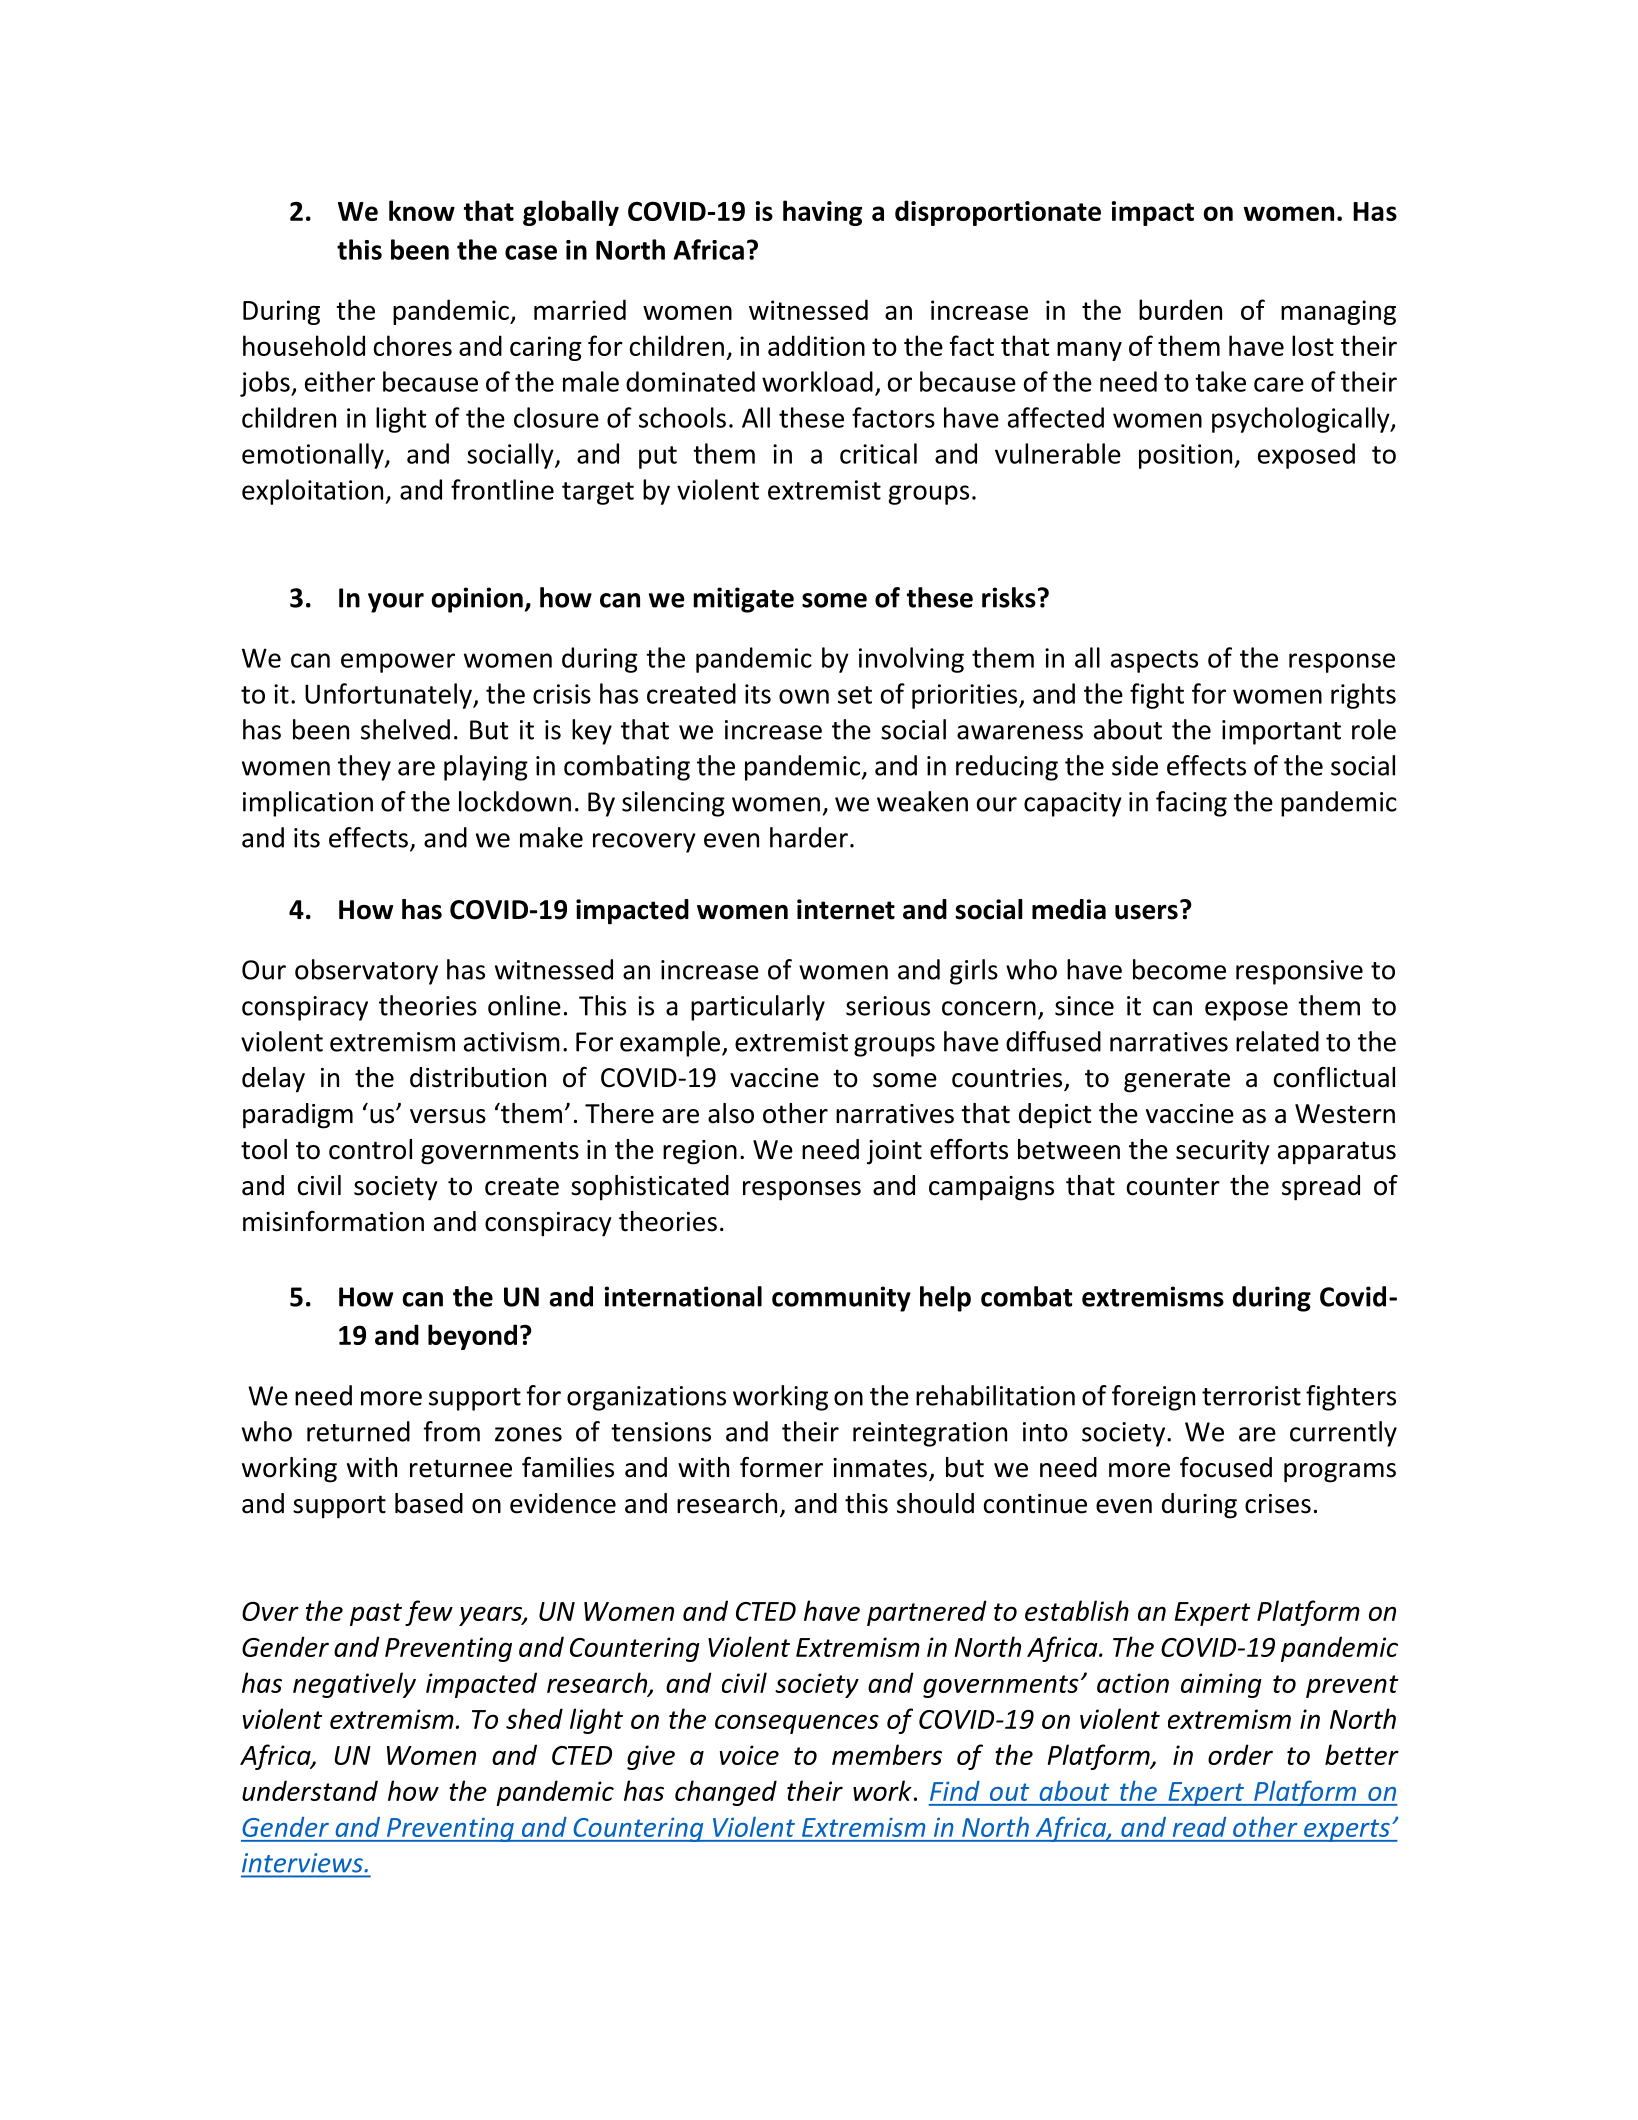 The height and width of the image is (2120, 1638). What do you see at coordinates (422, 210) in the image?
I see `know` at bounding box center [422, 210].
